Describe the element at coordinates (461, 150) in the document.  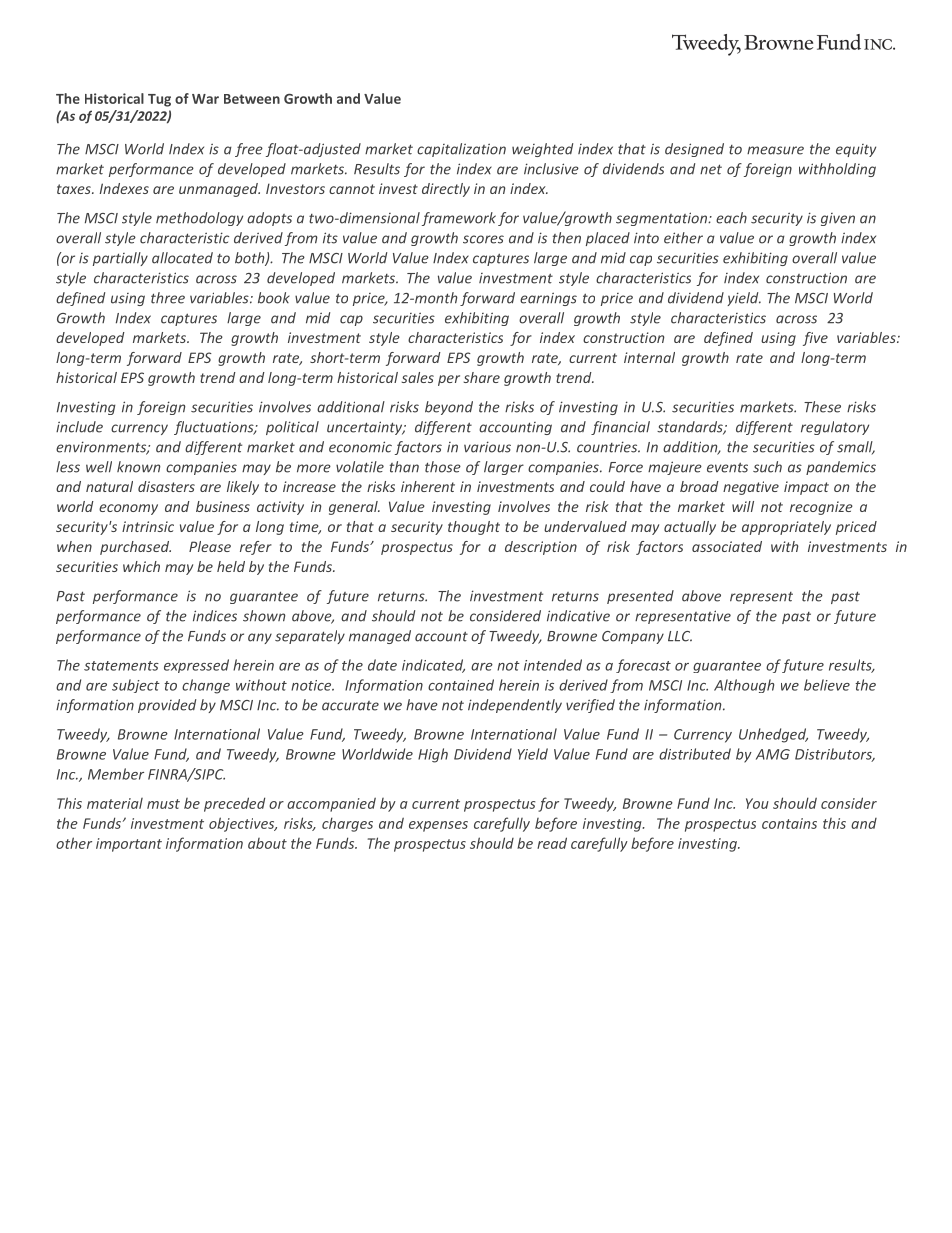
I see `capitalization` at that location.
